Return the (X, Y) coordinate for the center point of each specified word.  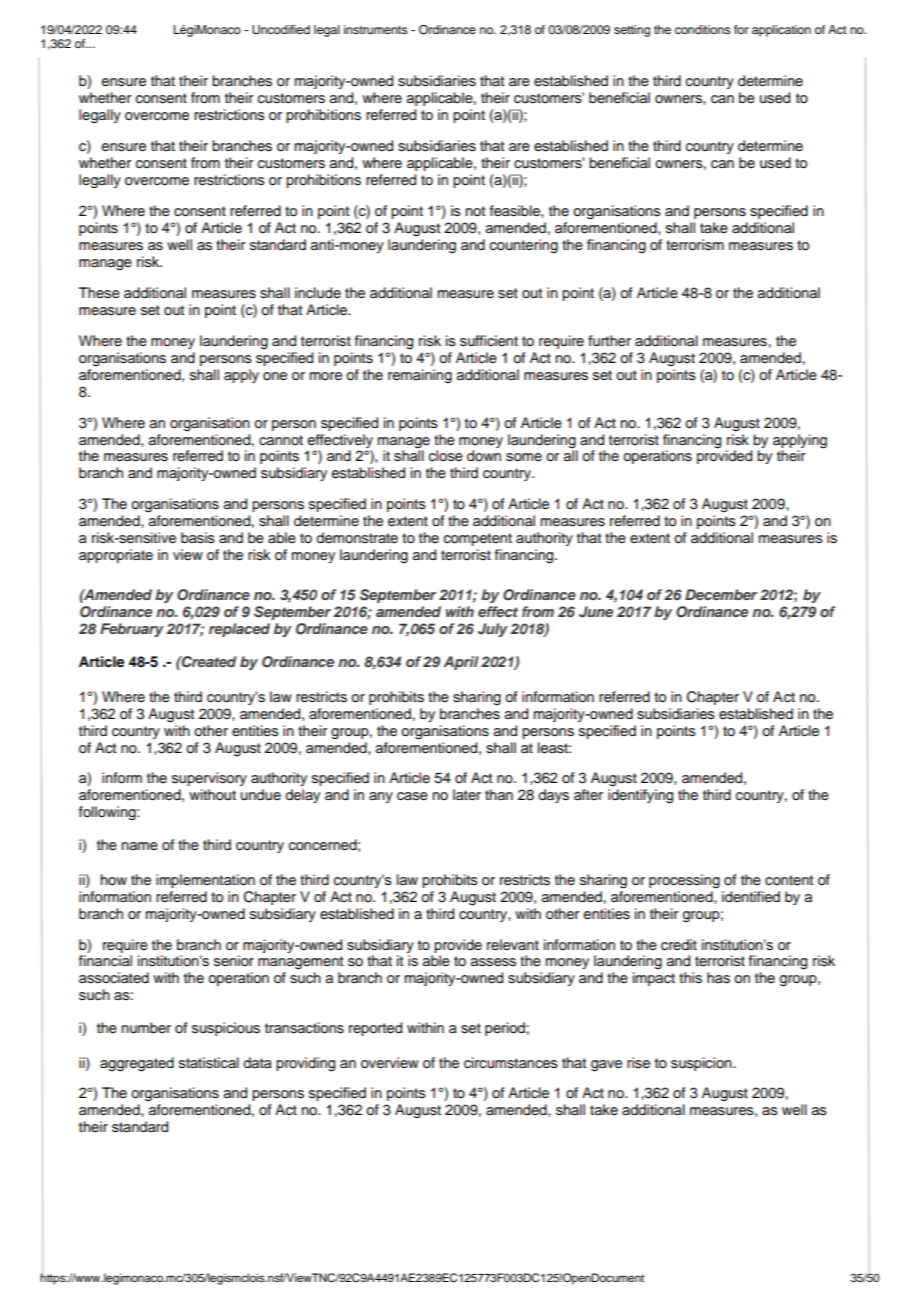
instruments (376, 29)
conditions (703, 29)
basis (198, 538)
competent (478, 539)
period (505, 1029)
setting (632, 31)
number (146, 1027)
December (721, 594)
